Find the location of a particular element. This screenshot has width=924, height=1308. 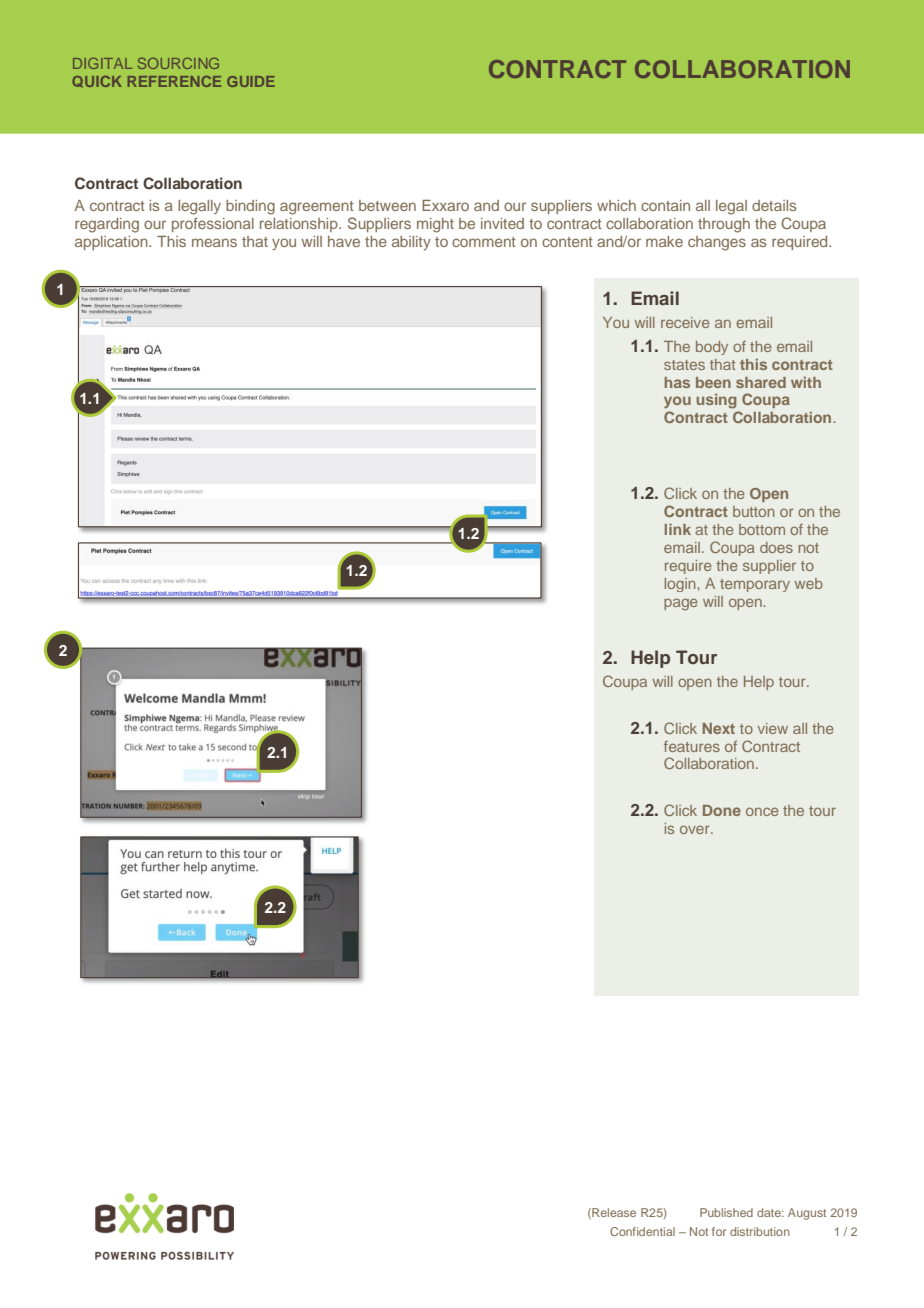

features is located at coordinates (692, 746).
